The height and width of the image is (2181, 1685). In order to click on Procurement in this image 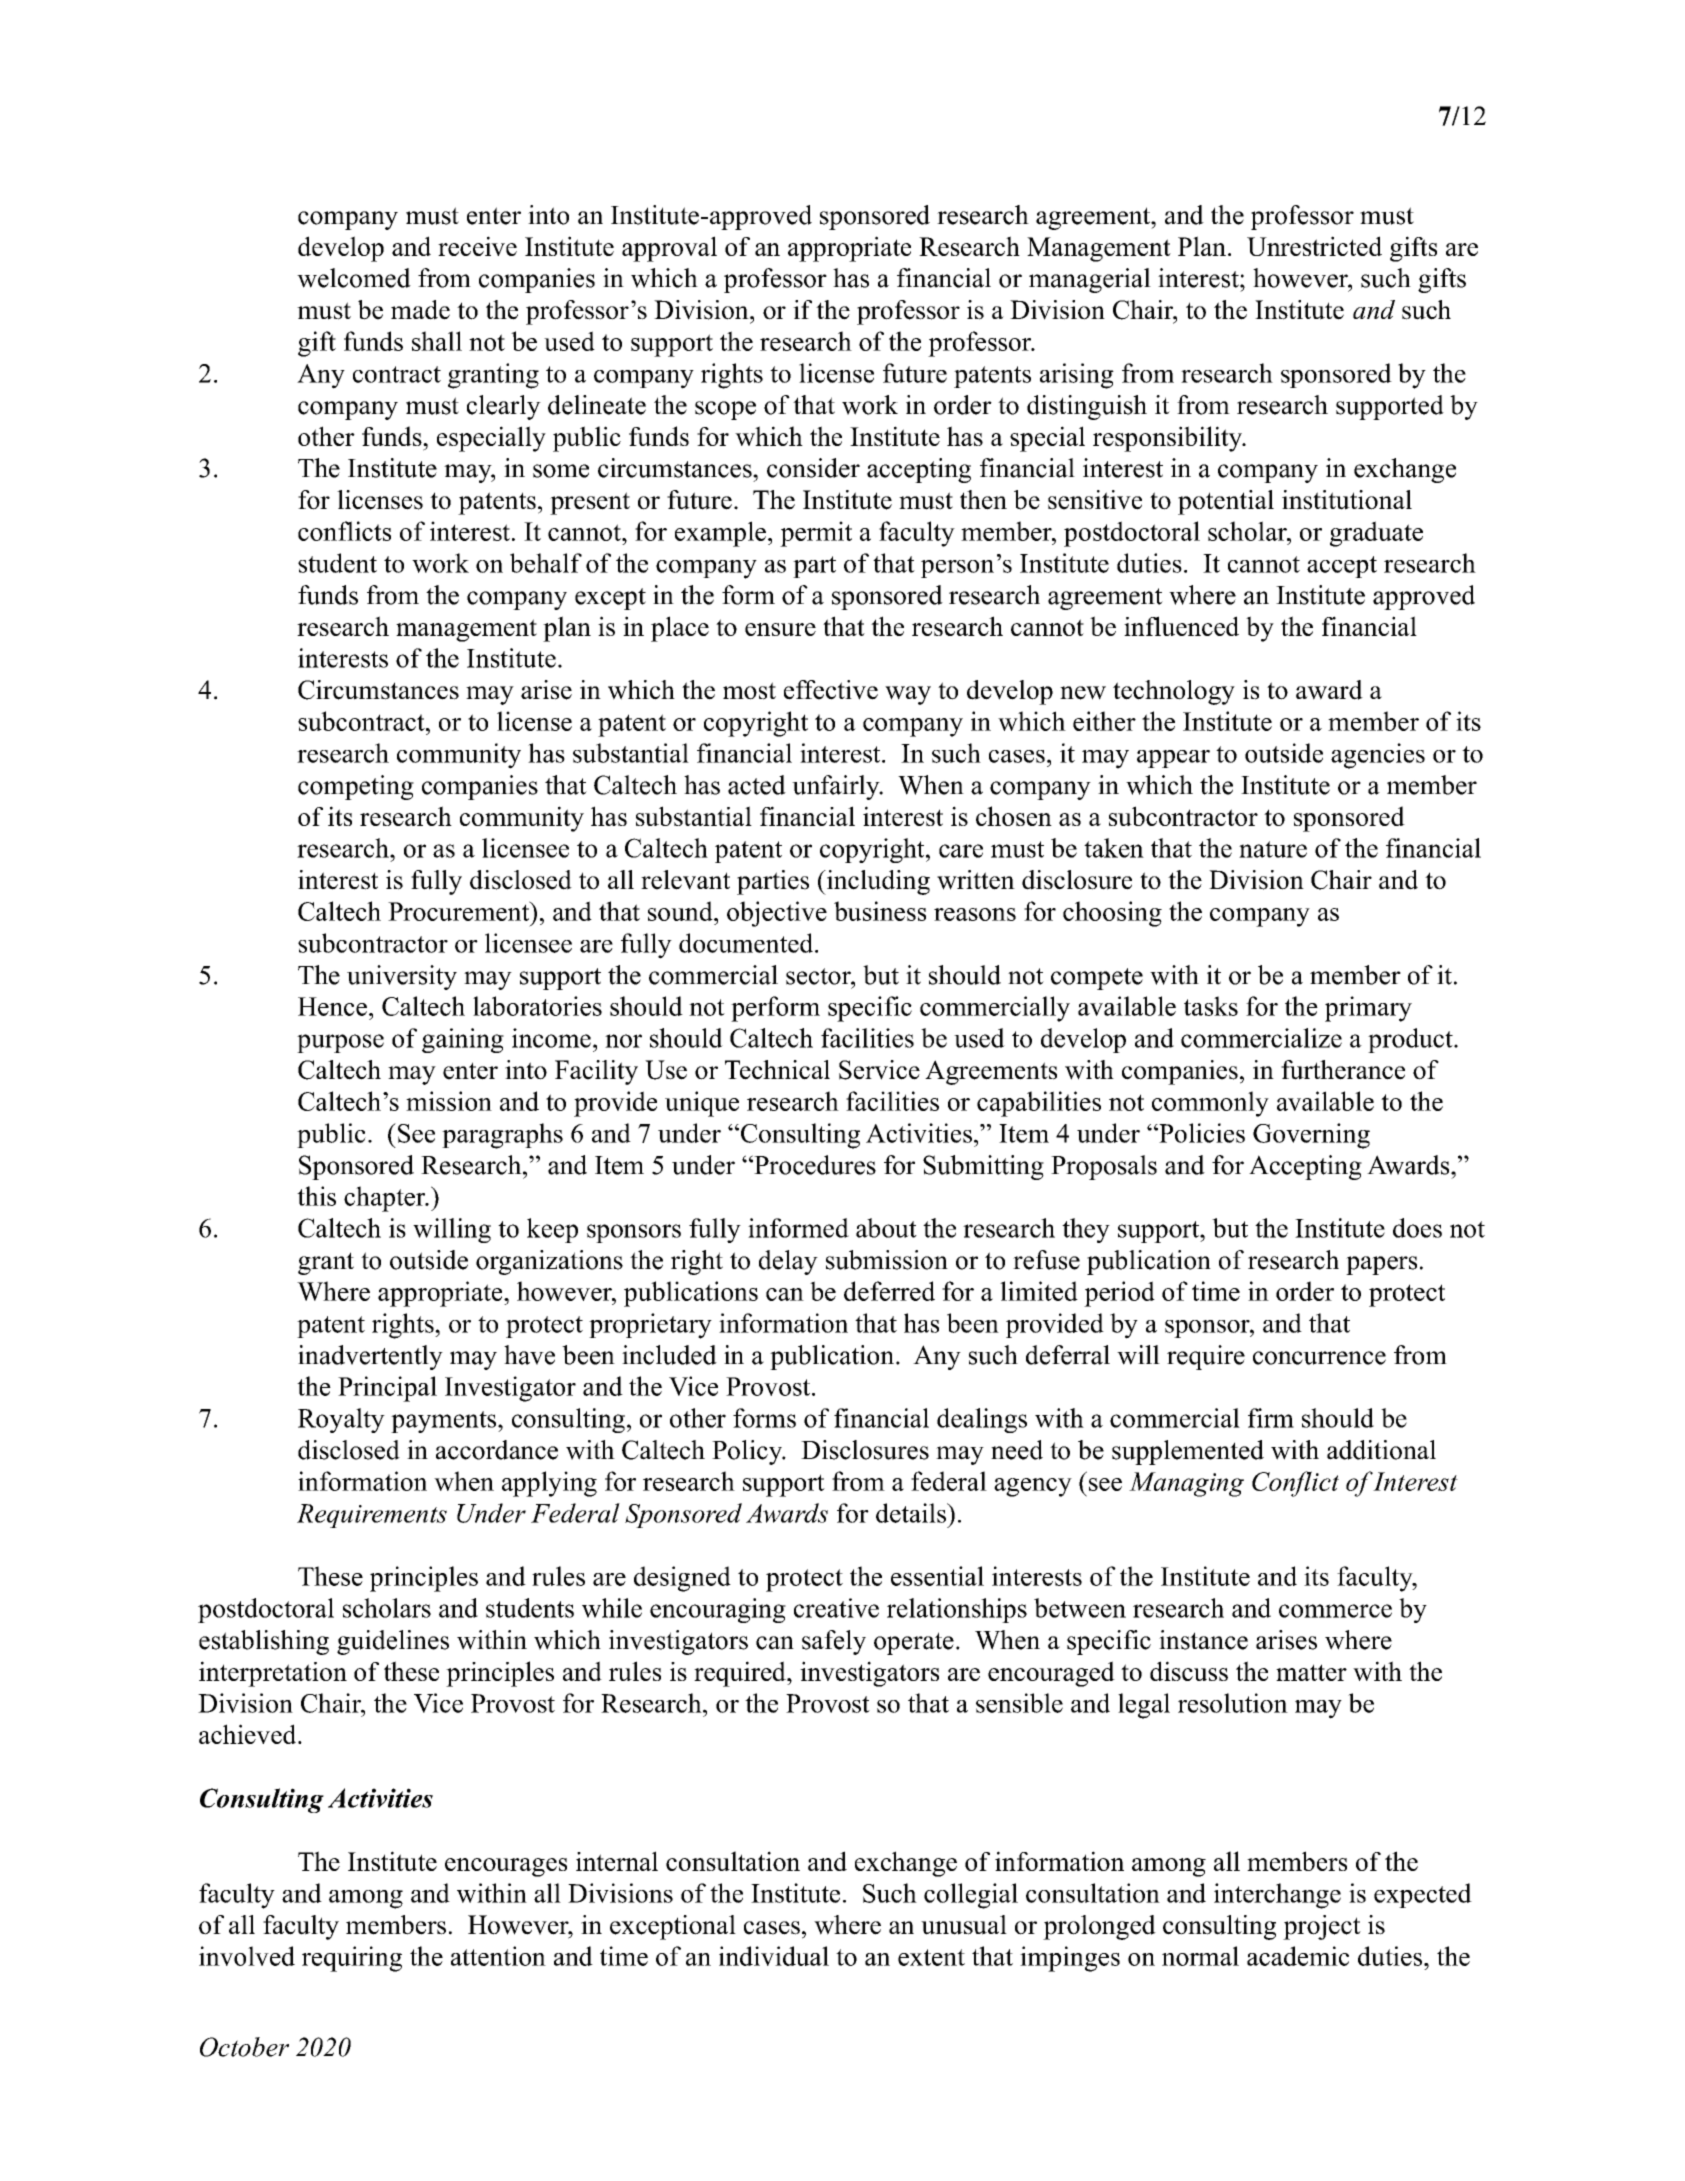, I will do `click(460, 911)`.
